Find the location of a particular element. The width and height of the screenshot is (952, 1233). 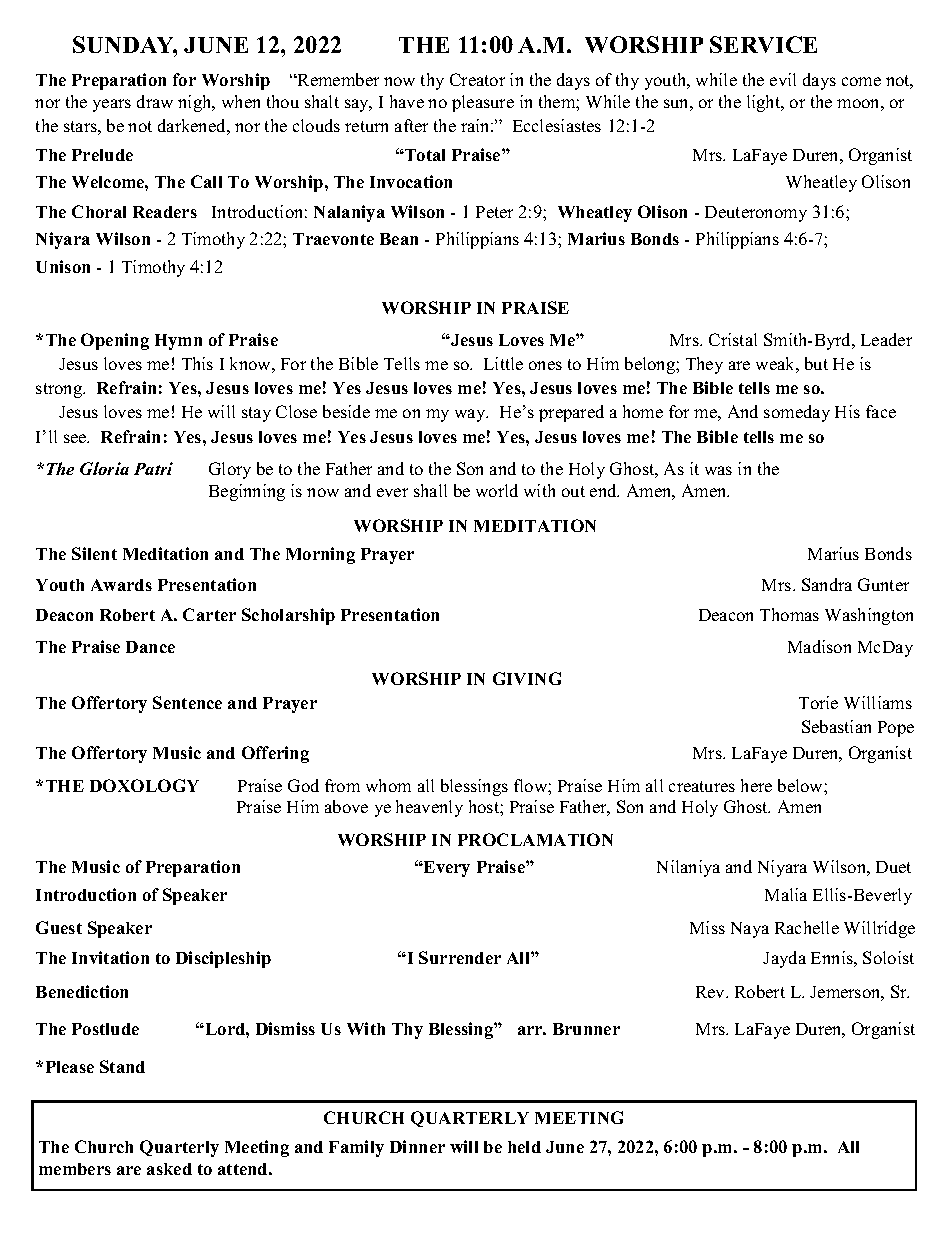

held is located at coordinates (524, 1147).
